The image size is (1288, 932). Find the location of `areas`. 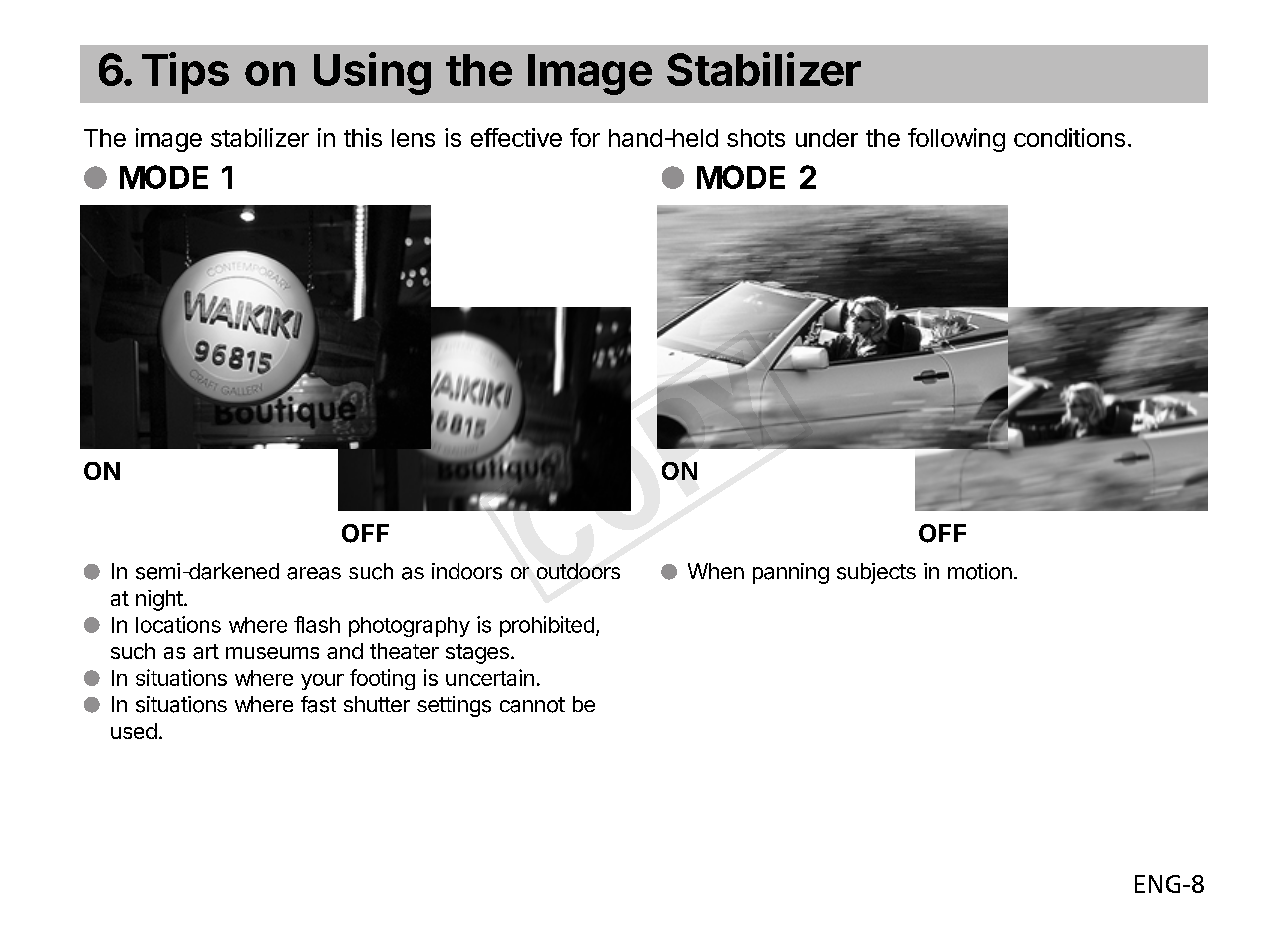

areas is located at coordinates (314, 573).
